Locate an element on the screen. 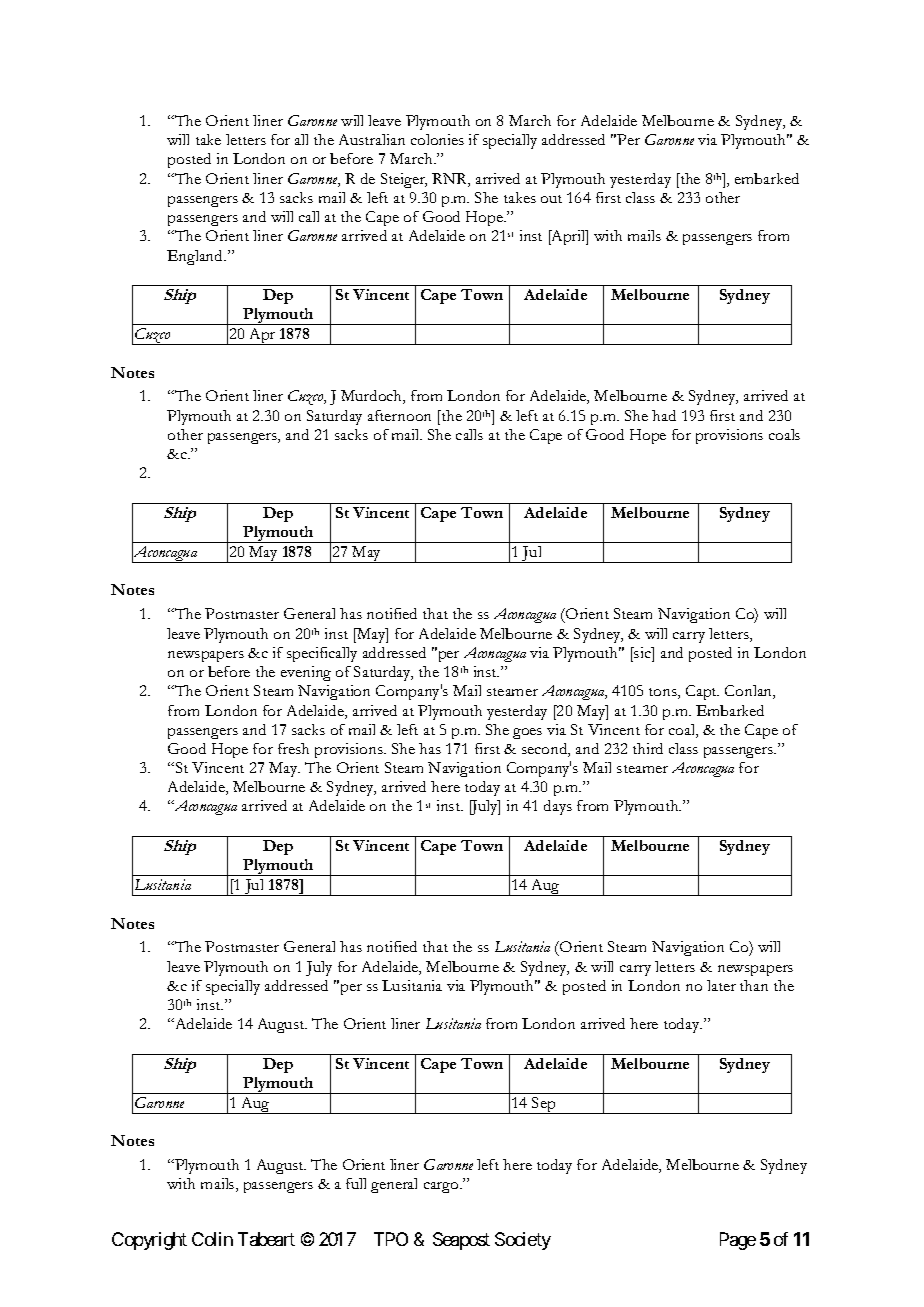 Image resolution: width=924 pixels, height=1307 pixels. England is located at coordinates (196, 257).
